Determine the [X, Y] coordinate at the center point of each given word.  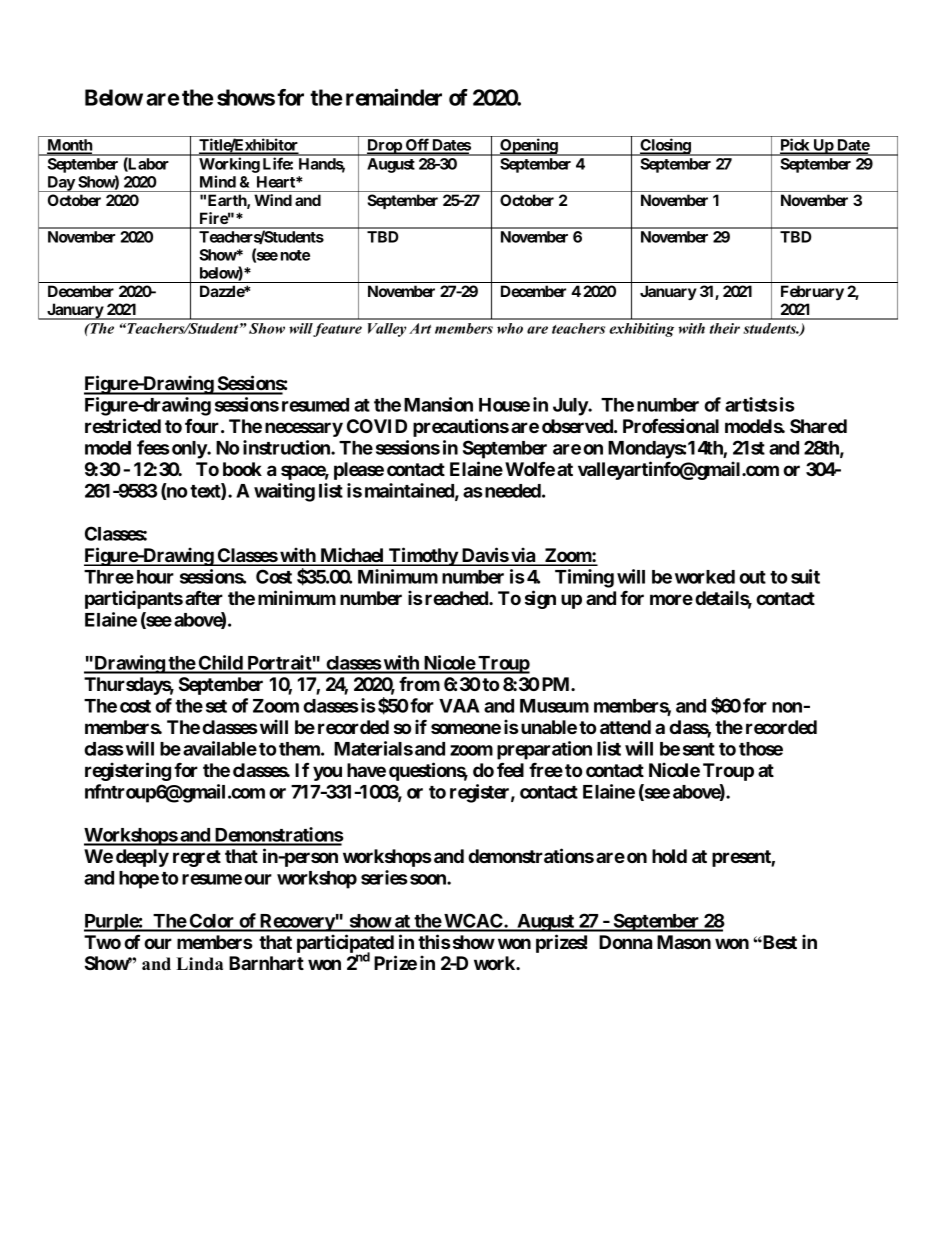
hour [155, 577]
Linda [199, 963]
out [752, 577]
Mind [218, 181]
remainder [394, 97]
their [725, 328]
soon [429, 879]
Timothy [423, 556]
